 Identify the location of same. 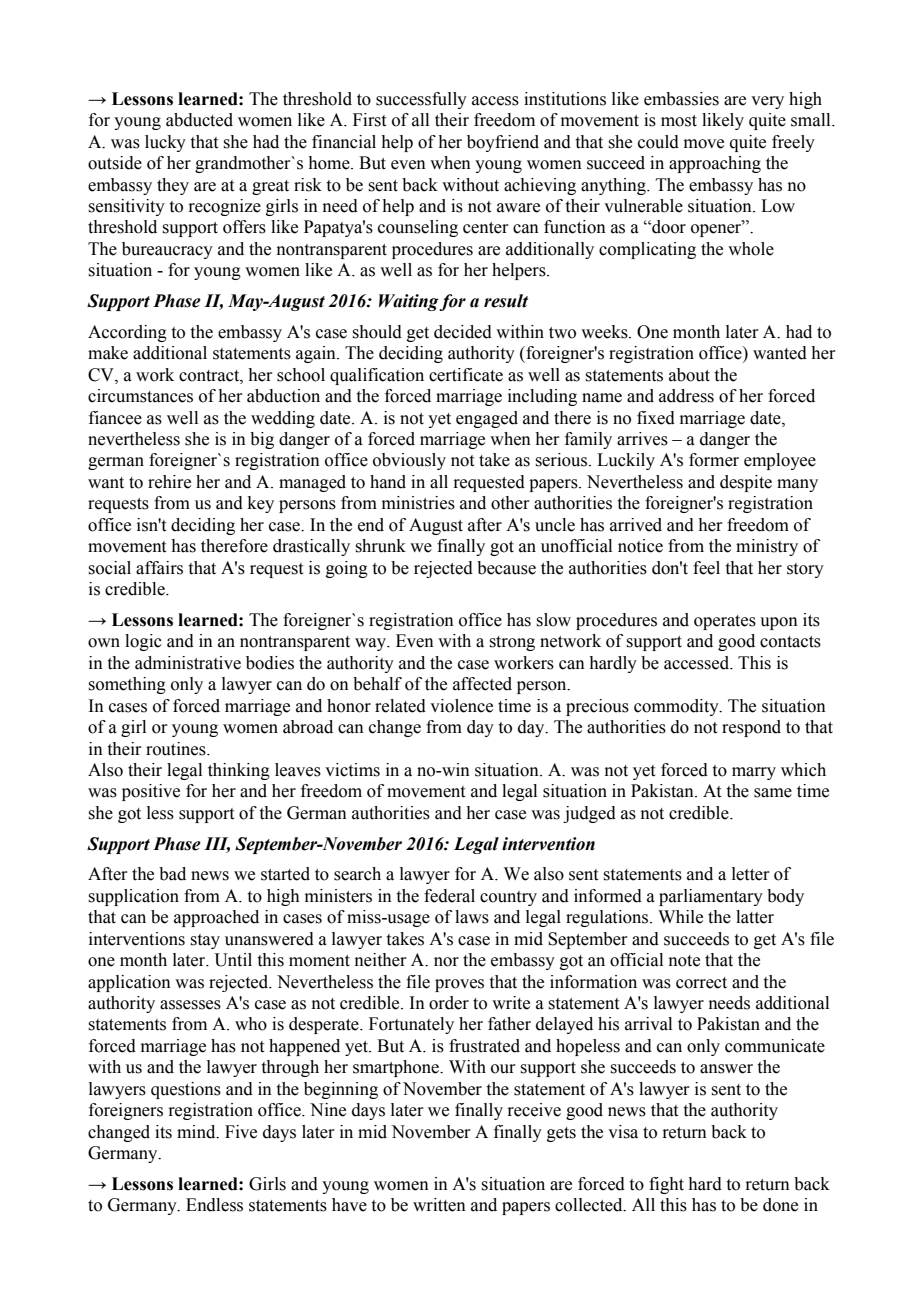
(773, 793).
